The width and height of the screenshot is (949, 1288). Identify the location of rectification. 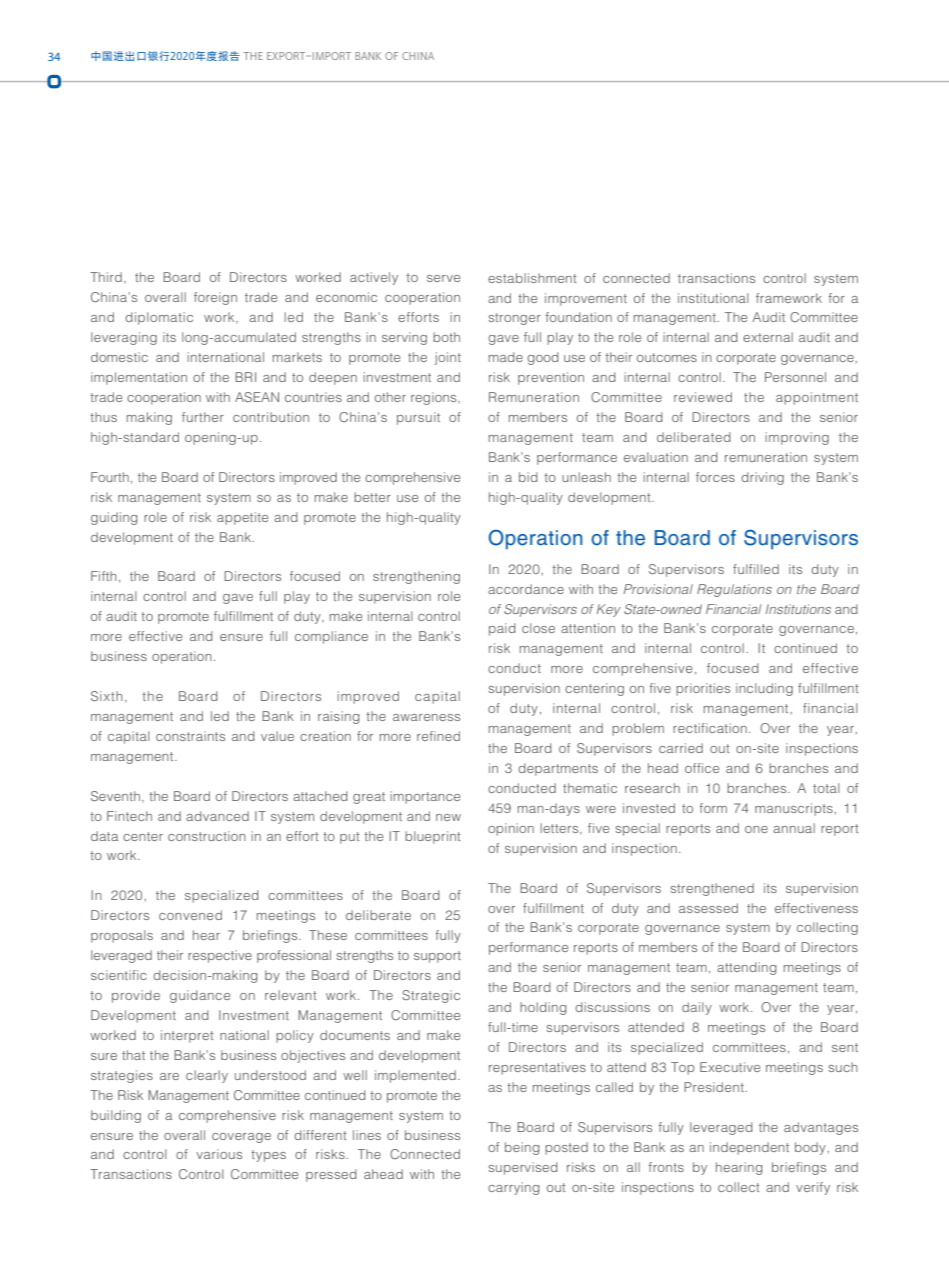
(710, 728).
